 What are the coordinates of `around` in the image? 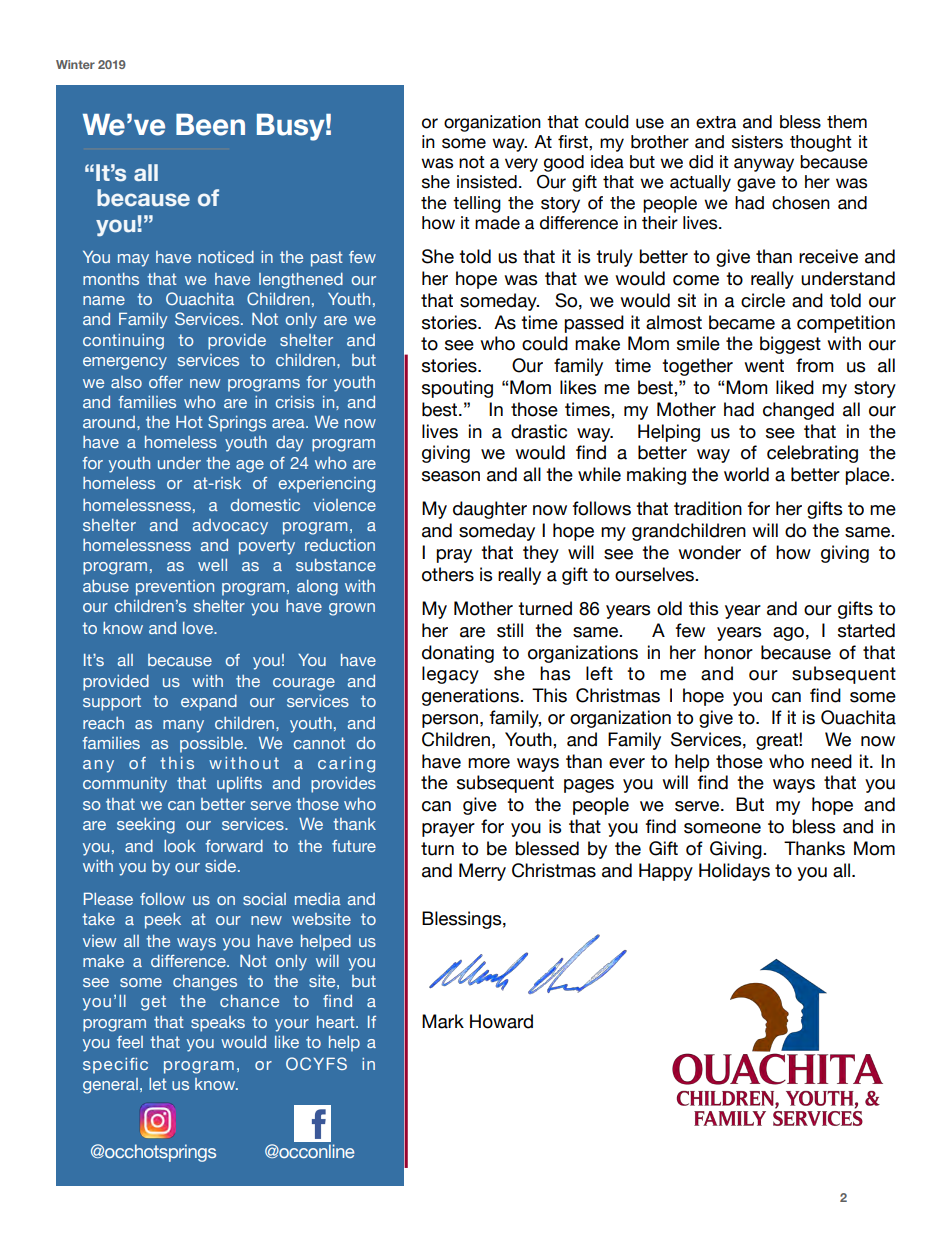 It's located at (109, 422).
